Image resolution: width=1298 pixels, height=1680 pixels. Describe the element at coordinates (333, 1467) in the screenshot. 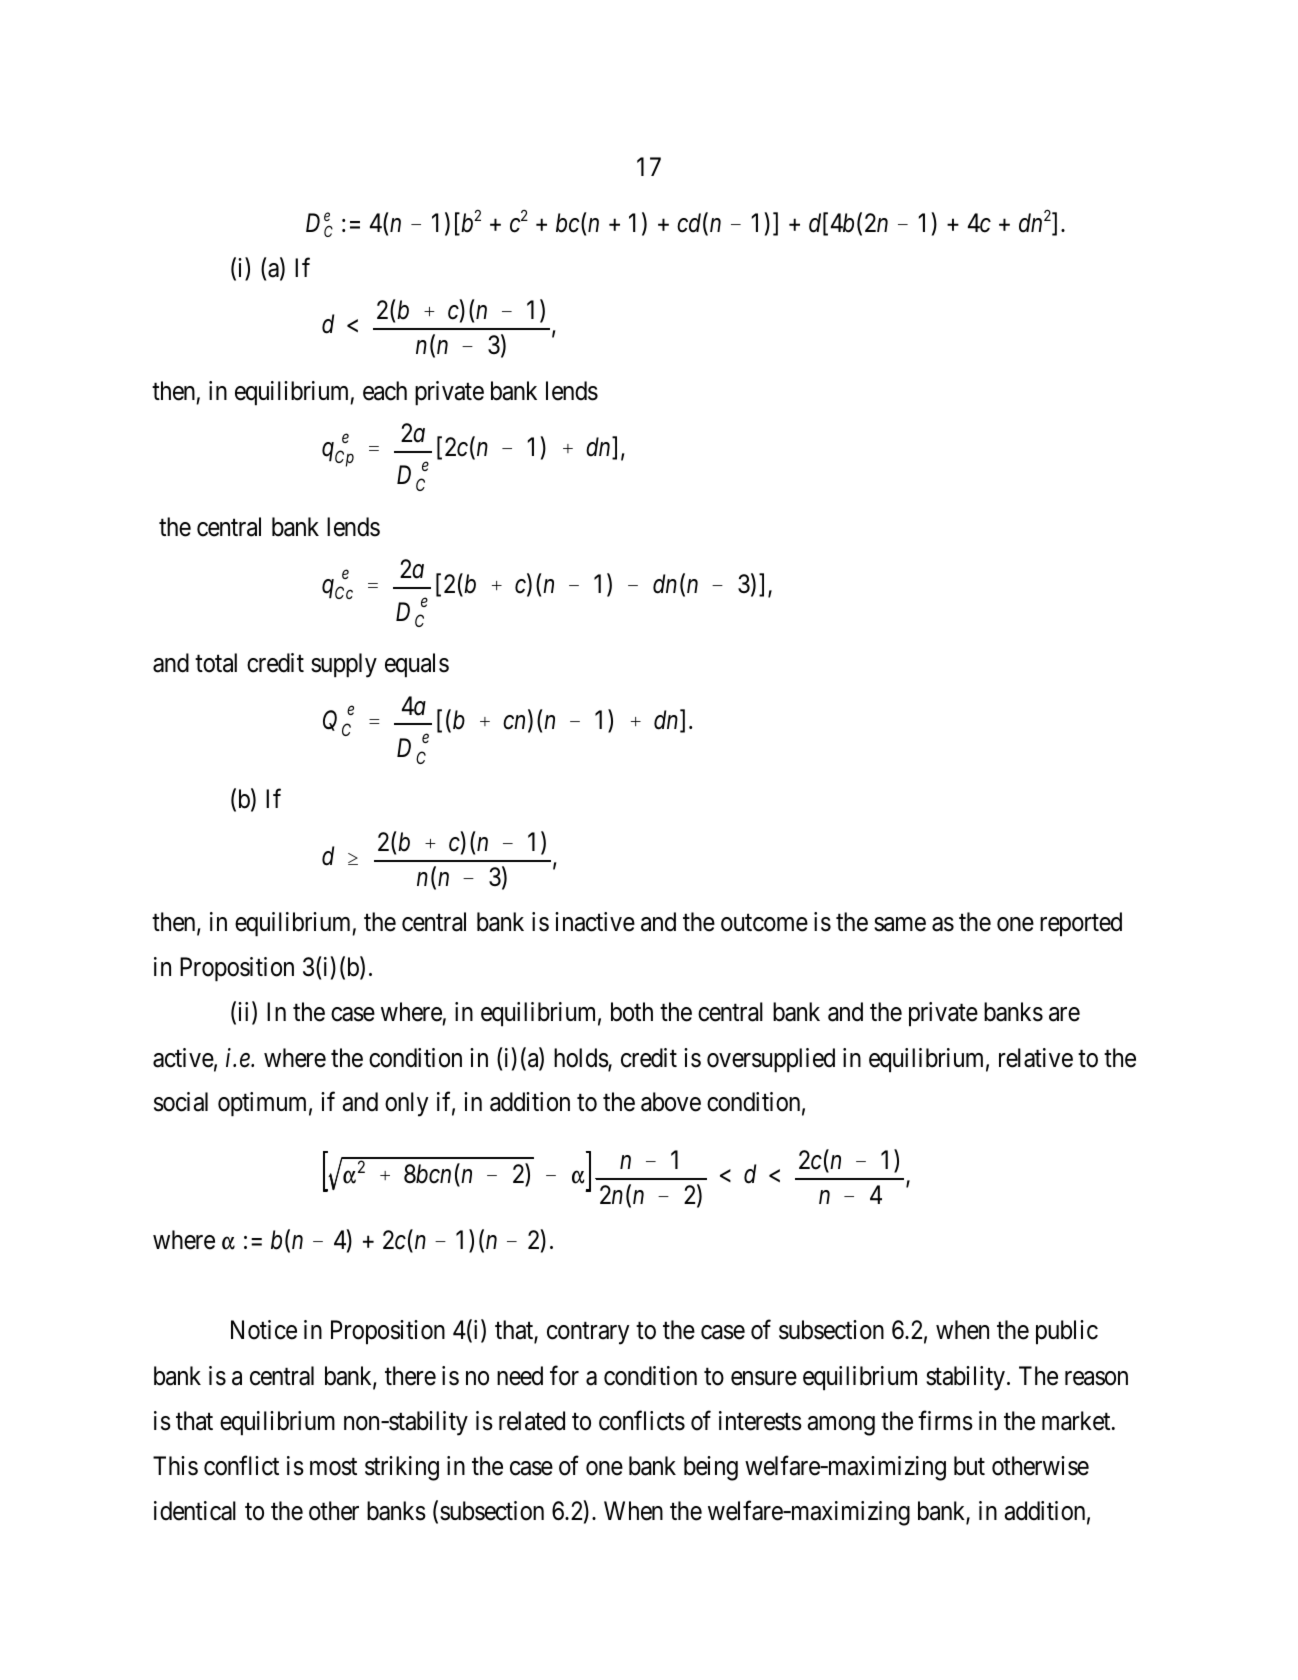

I see `most` at that location.
